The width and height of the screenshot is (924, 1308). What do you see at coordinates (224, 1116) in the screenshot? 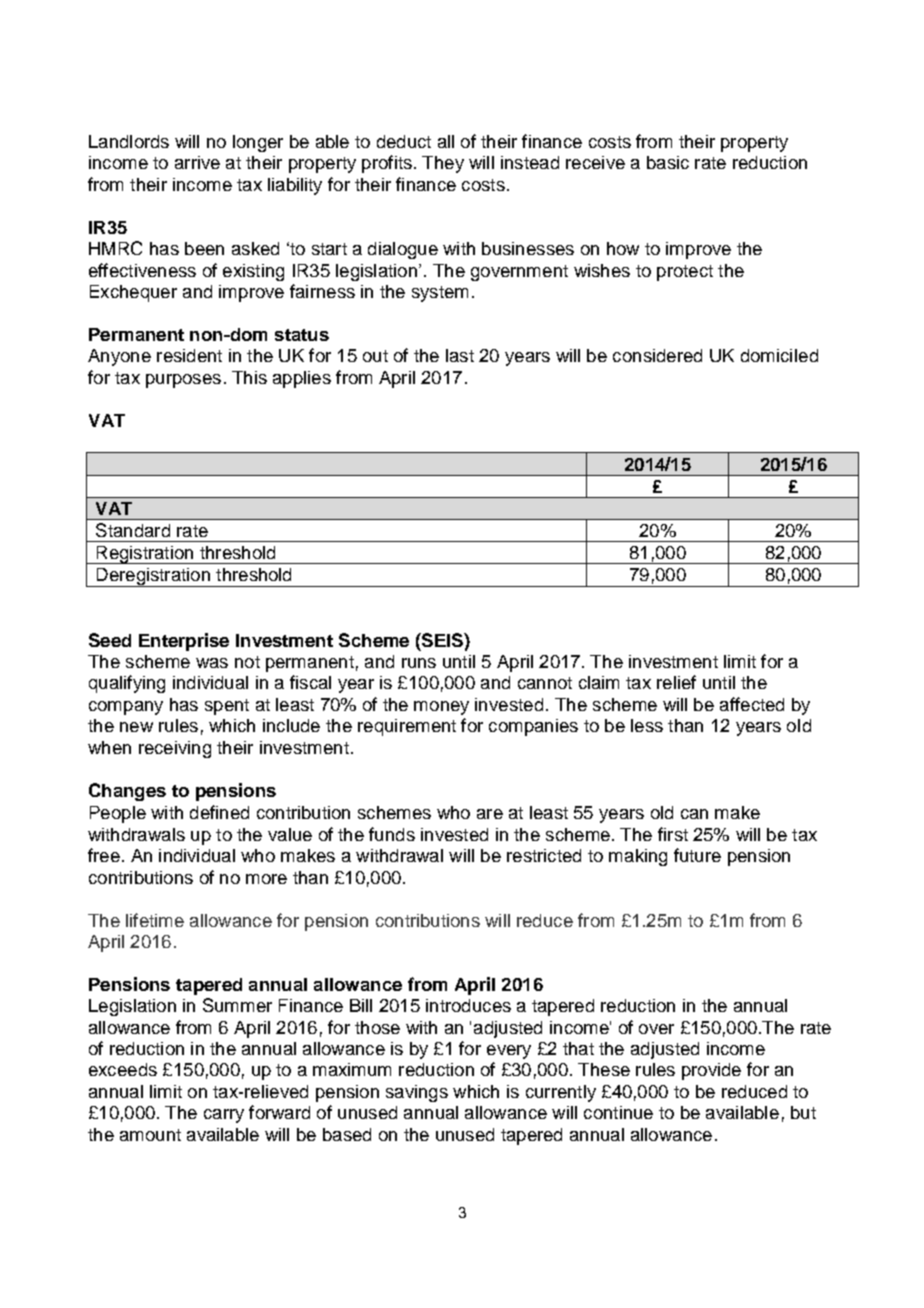
I see `carry` at bounding box center [224, 1116].
